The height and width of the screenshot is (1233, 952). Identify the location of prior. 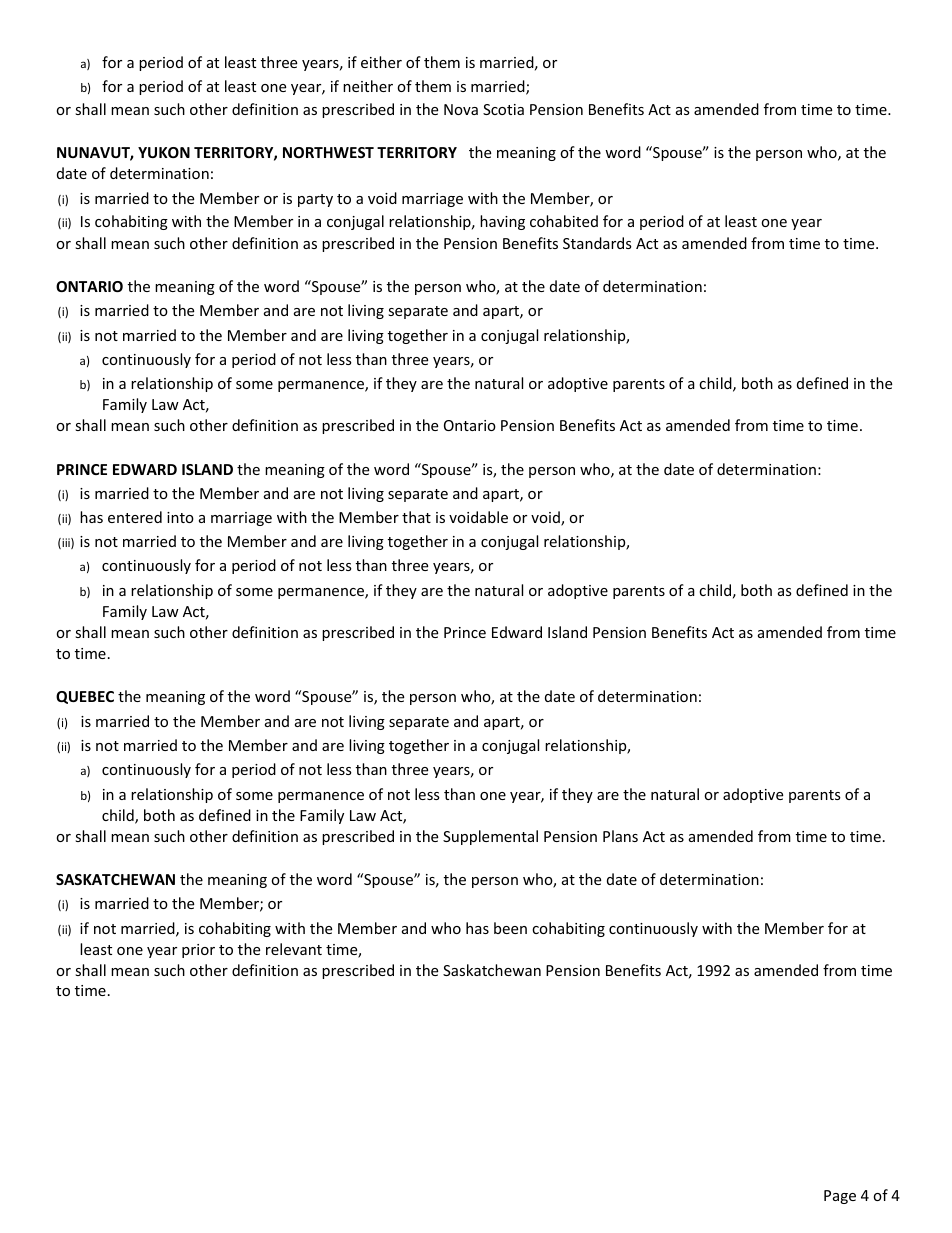
(198, 951).
